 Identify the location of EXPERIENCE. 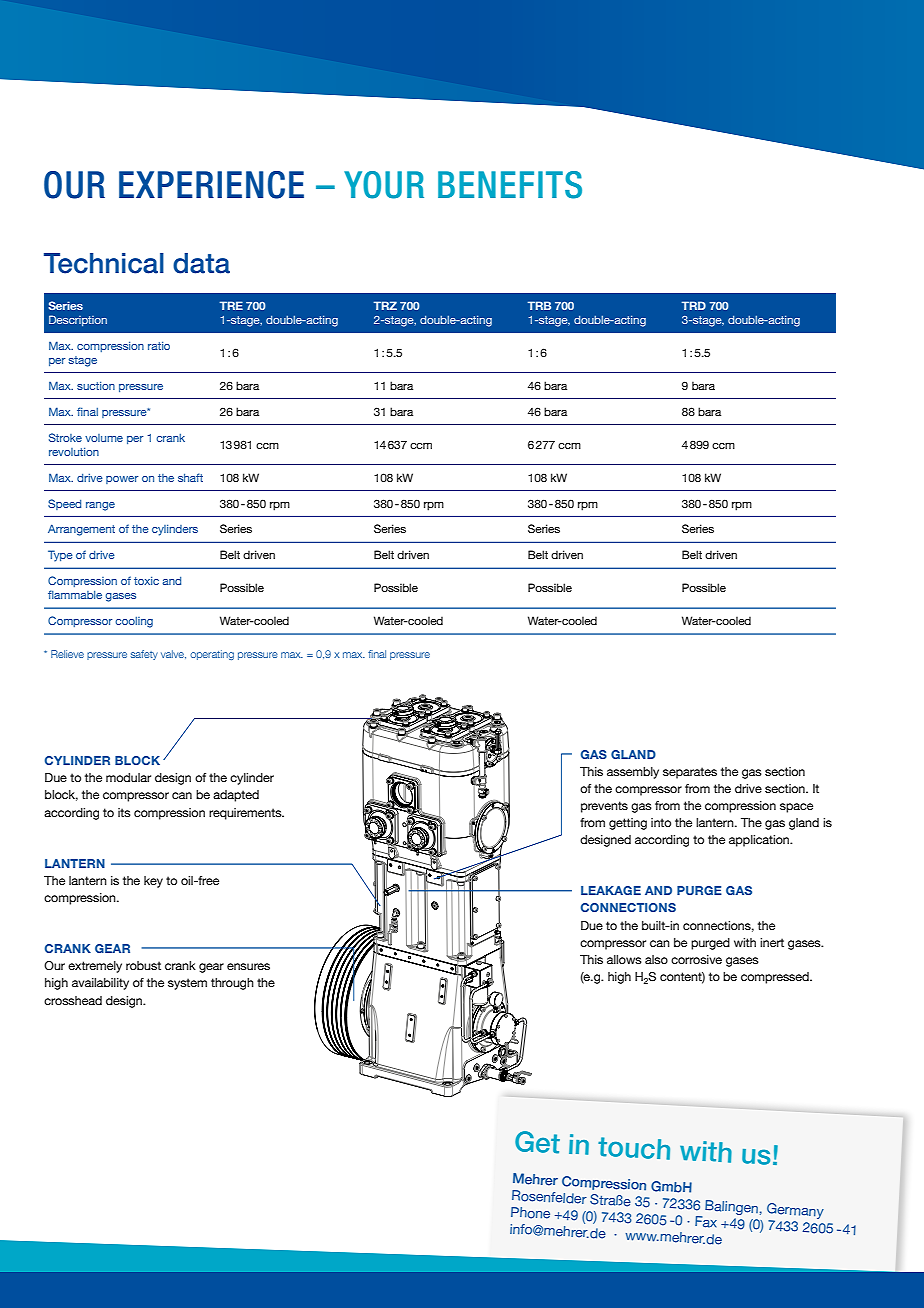
(211, 185).
